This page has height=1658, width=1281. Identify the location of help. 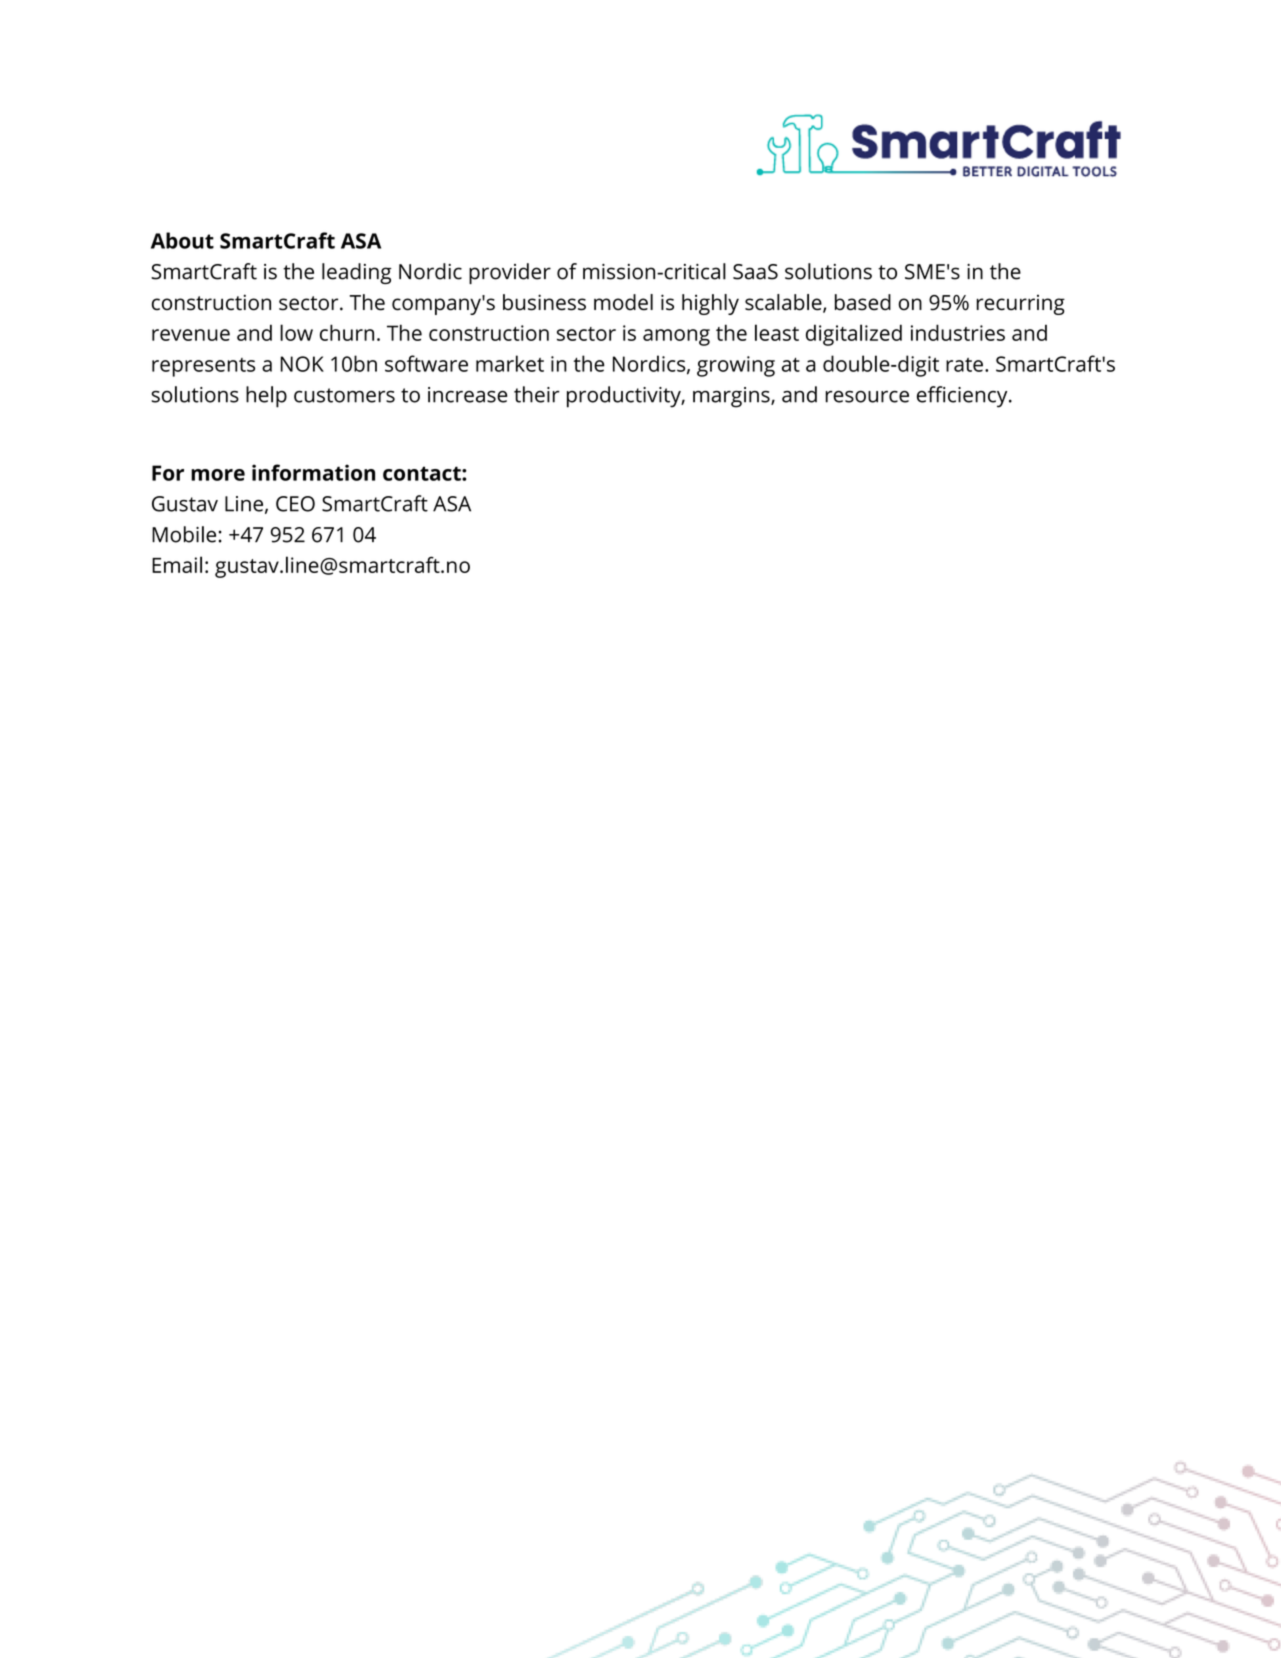
(266, 397).
